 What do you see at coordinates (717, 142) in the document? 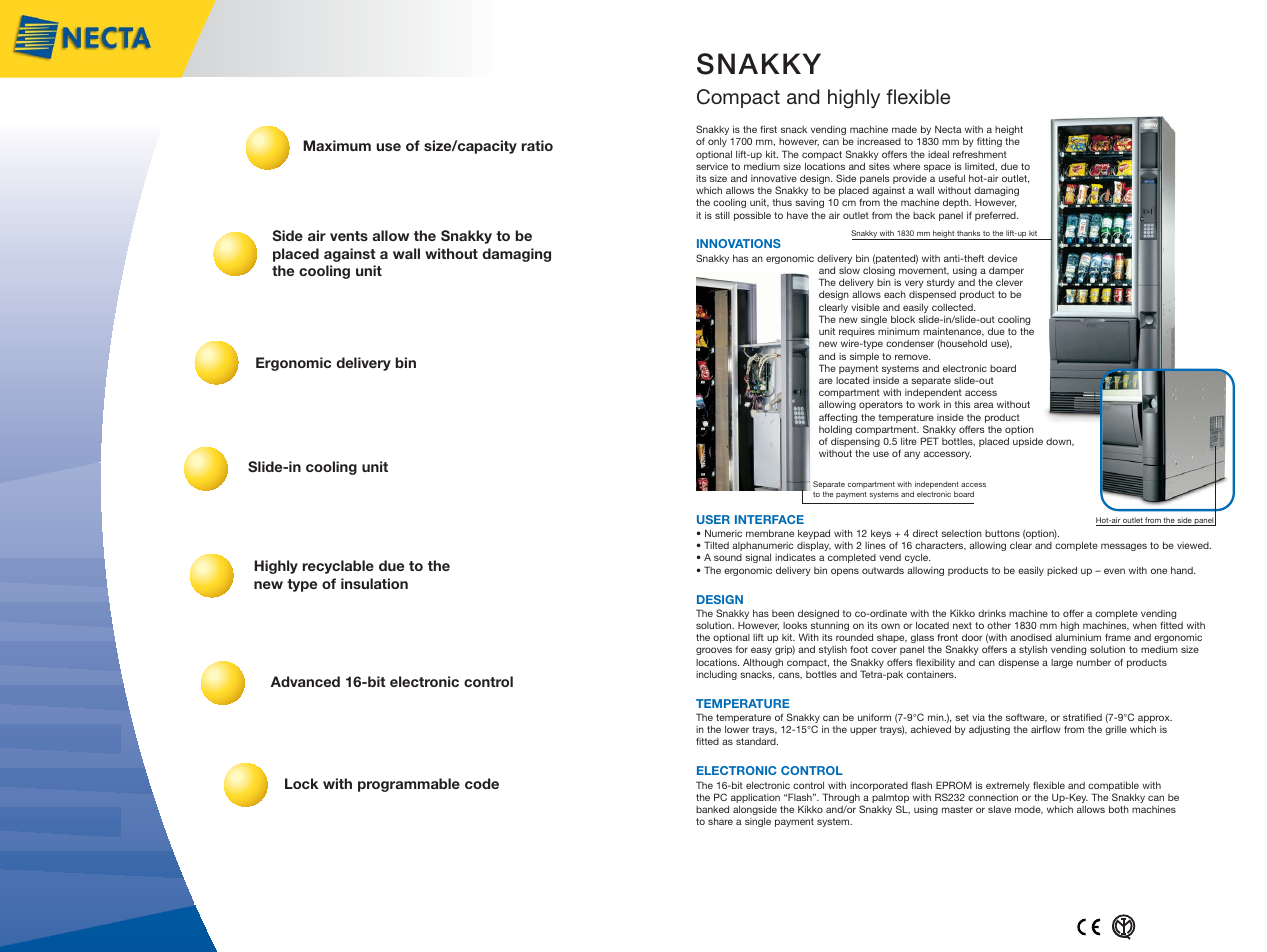
I see `only` at bounding box center [717, 142].
